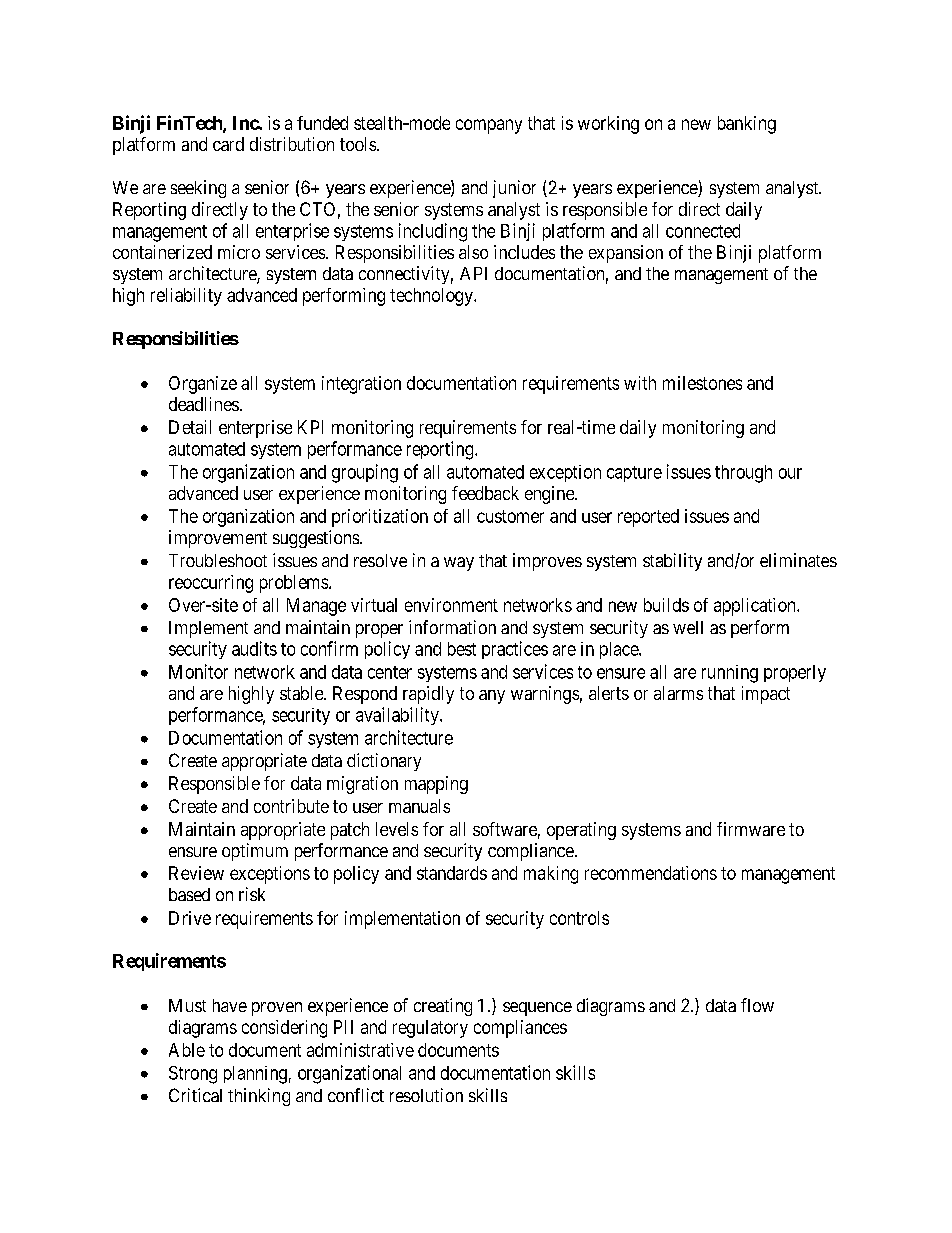 The image size is (952, 1233). Describe the element at coordinates (747, 125) in the document. I see `banking` at that location.
